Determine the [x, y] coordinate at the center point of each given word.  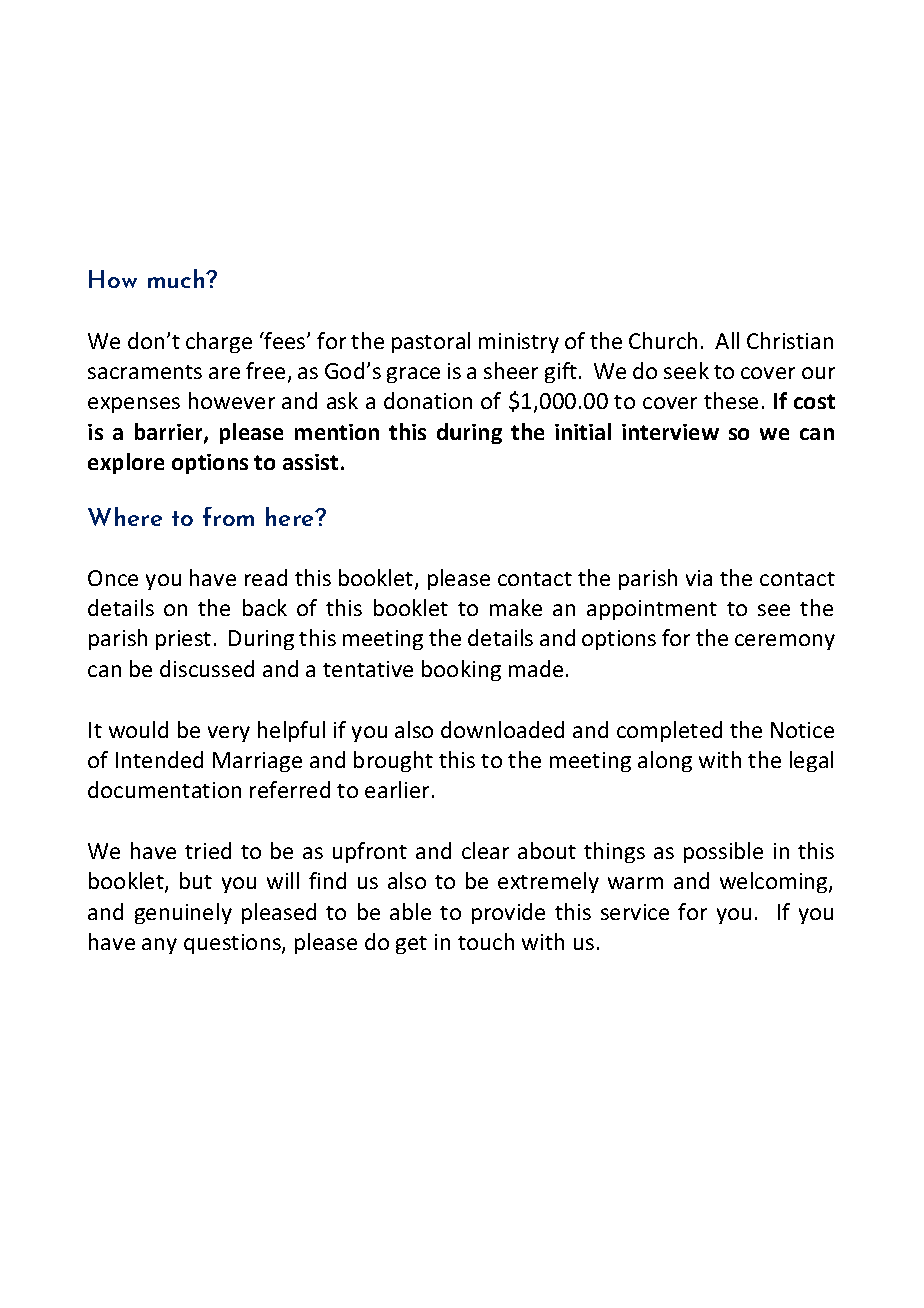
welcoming [775, 882]
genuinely [183, 913]
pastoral [431, 342]
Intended [159, 759]
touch [486, 941]
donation [428, 400]
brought [393, 761]
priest [183, 640]
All [727, 340]
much [177, 278]
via [699, 578]
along [665, 761]
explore [126, 463]
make [516, 607]
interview [670, 432]
